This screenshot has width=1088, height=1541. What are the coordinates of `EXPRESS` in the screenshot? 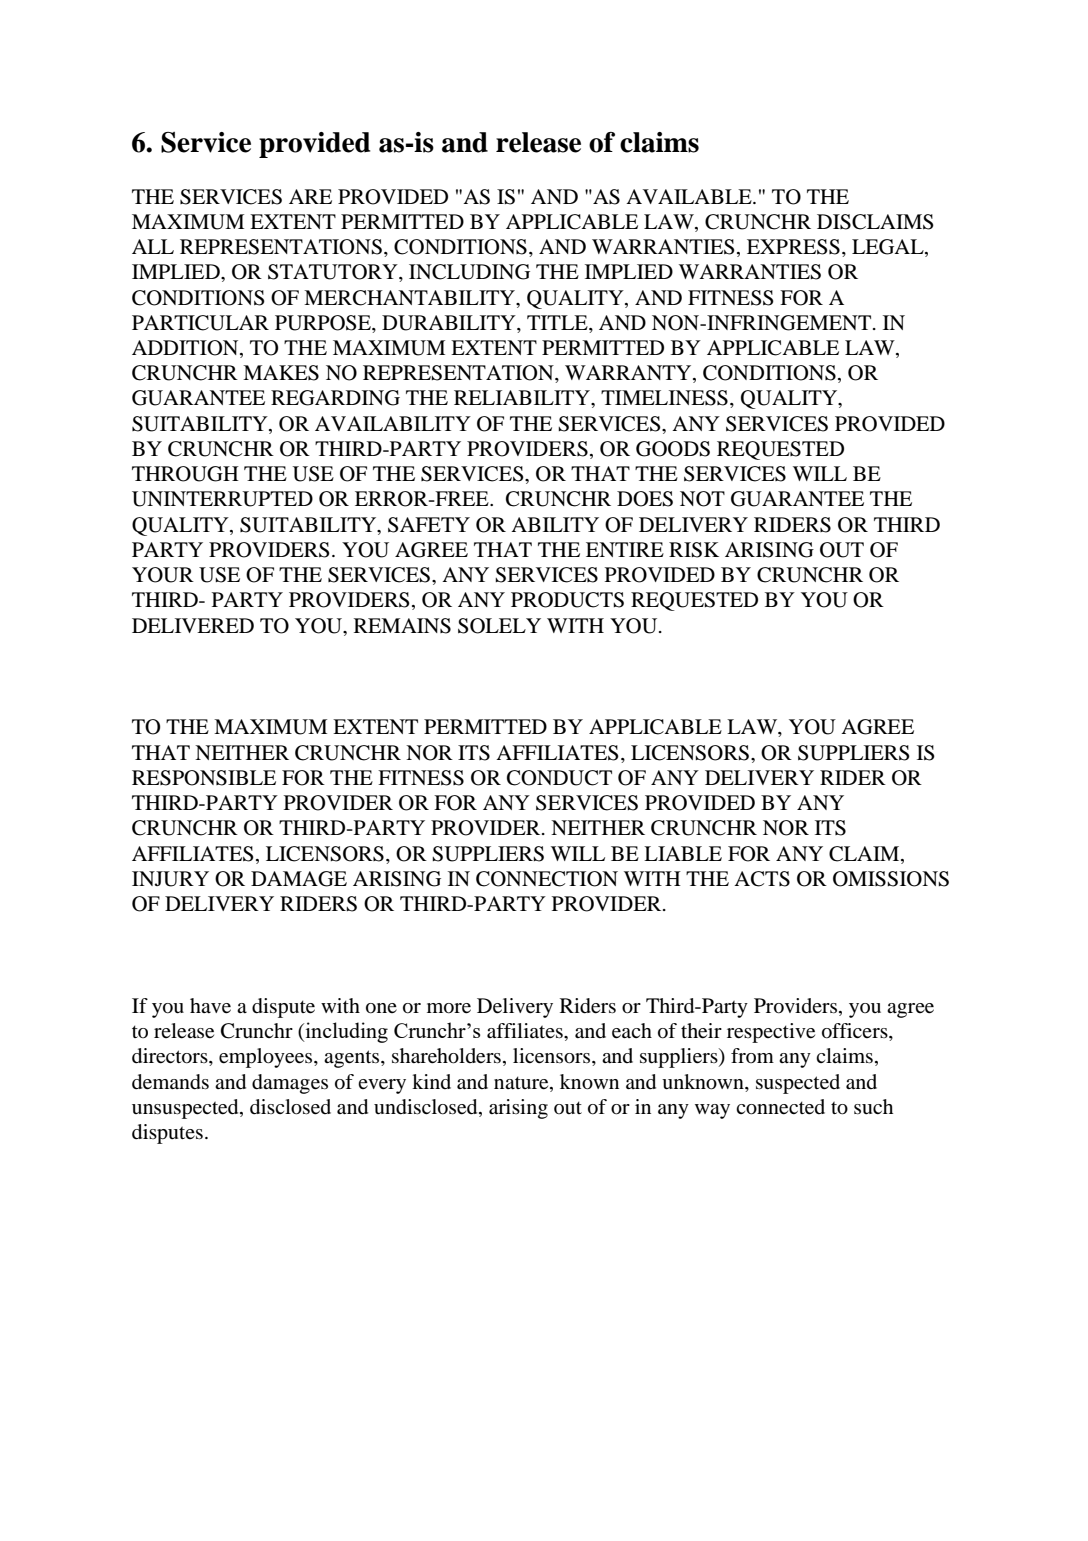 It's located at (793, 247).
